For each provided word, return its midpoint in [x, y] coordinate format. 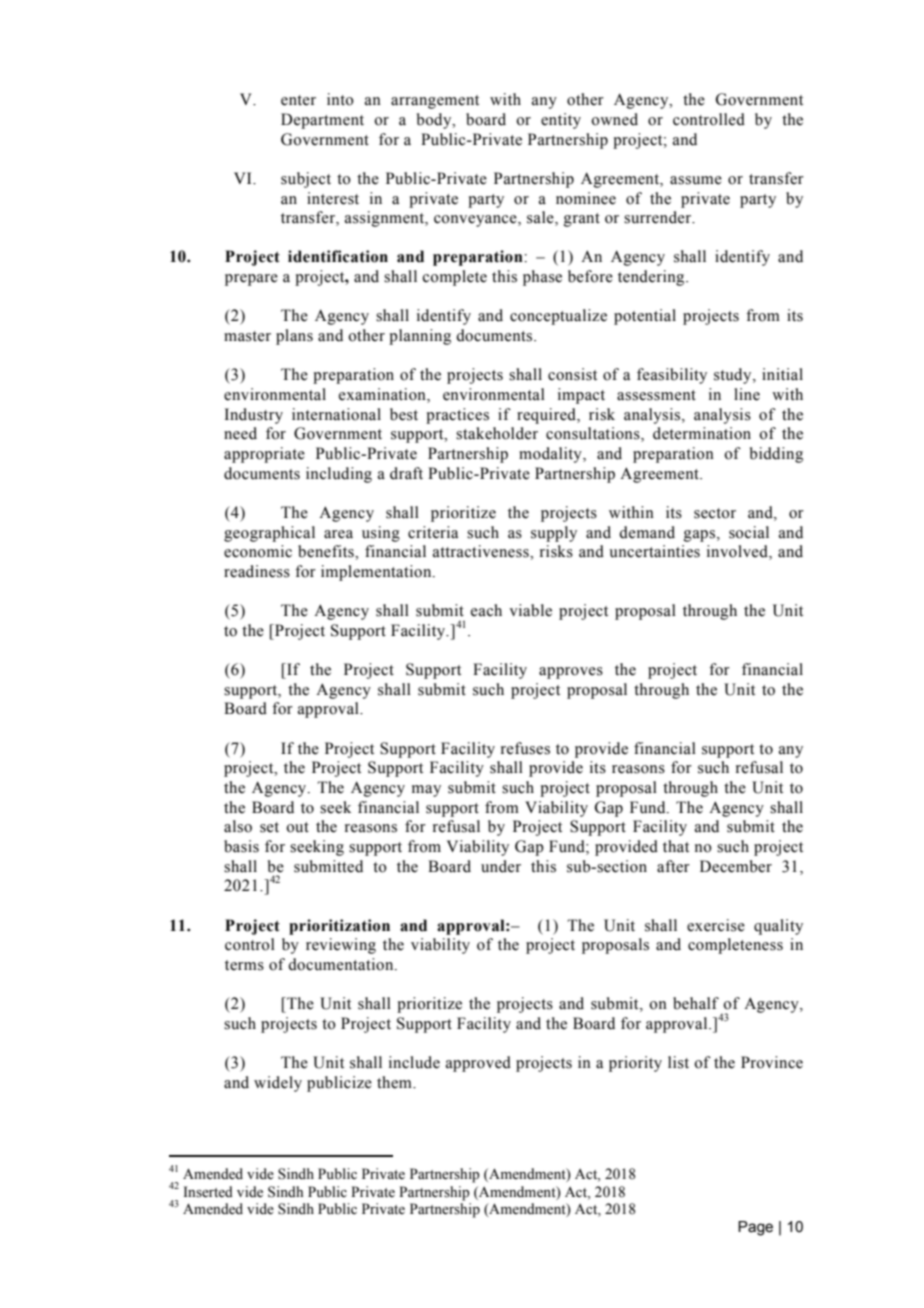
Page [755, 1228]
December [736, 866]
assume [696, 180]
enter [298, 100]
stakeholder [497, 433]
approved [478, 1064]
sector [715, 513]
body [435, 121]
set [269, 827]
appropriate [264, 455]
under [501, 866]
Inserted [208, 1192]
